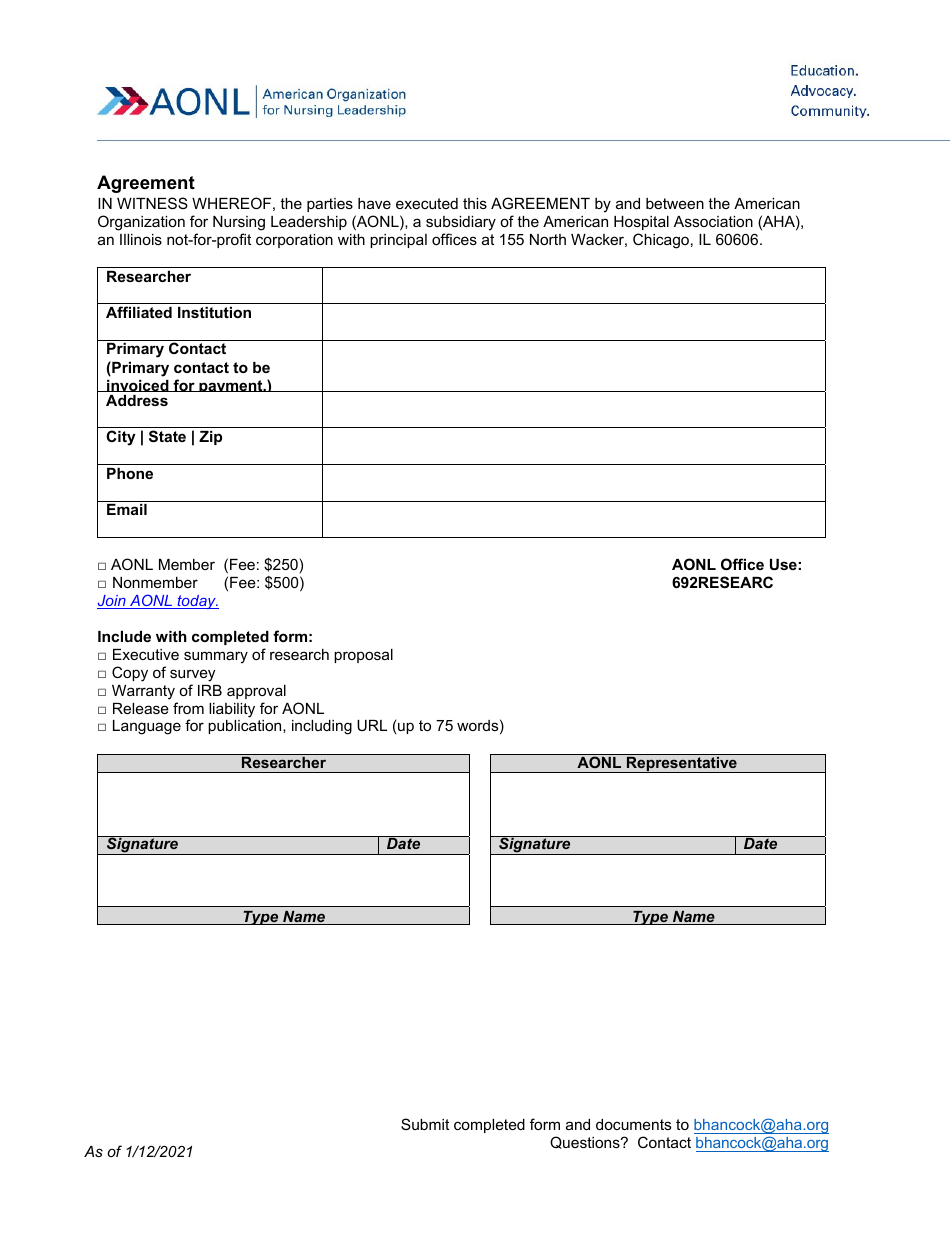 The height and width of the page is (1233, 952). Describe the element at coordinates (398, 241) in the page. I see `principal` at that location.
